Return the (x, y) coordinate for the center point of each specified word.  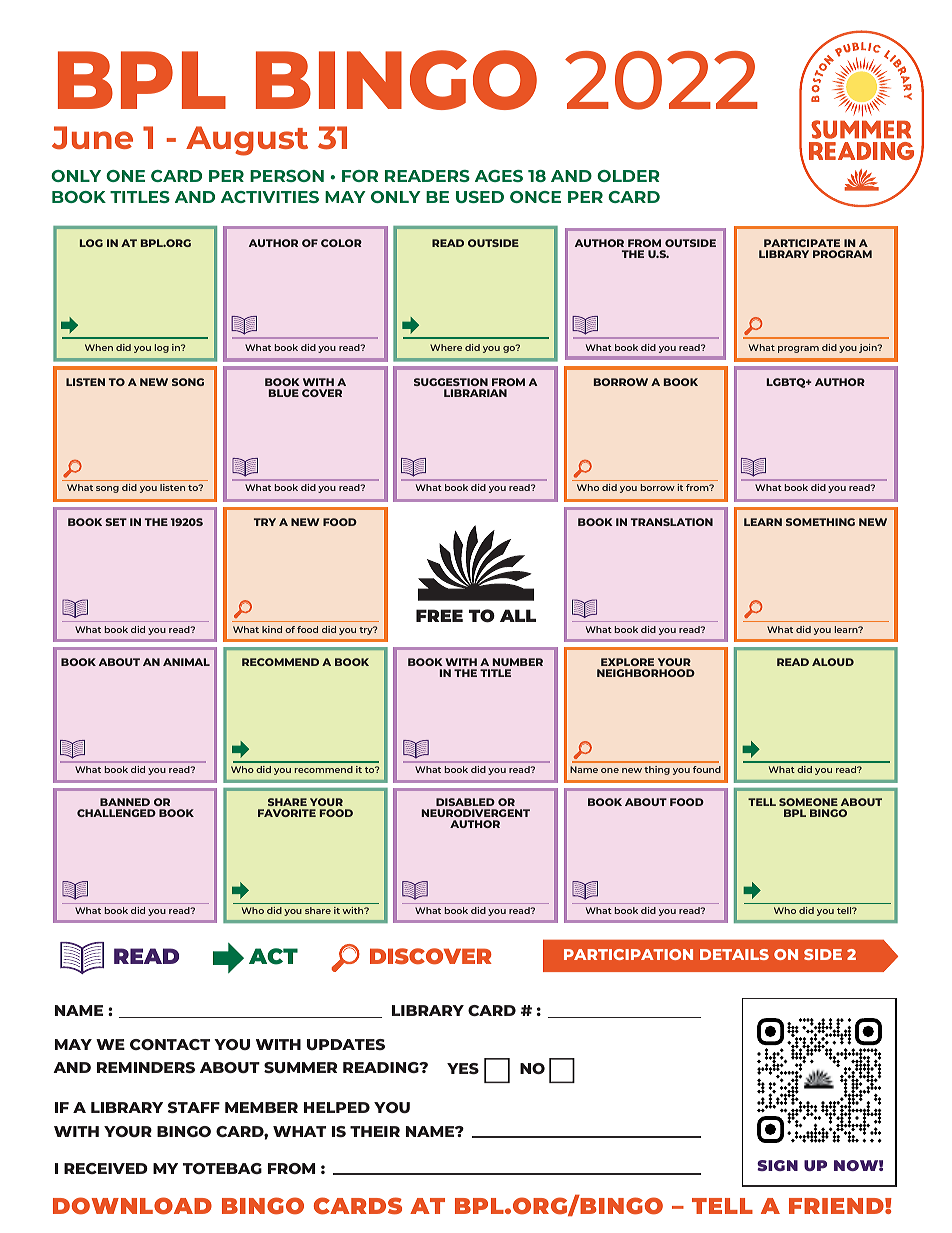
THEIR (375, 1131)
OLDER (628, 176)
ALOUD (833, 662)
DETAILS (734, 954)
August (247, 141)
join (869, 348)
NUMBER (518, 662)
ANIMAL (186, 662)
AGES (499, 176)
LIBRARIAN (475, 393)
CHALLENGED (116, 813)
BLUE (284, 393)
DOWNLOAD (132, 1206)
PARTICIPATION (628, 954)
